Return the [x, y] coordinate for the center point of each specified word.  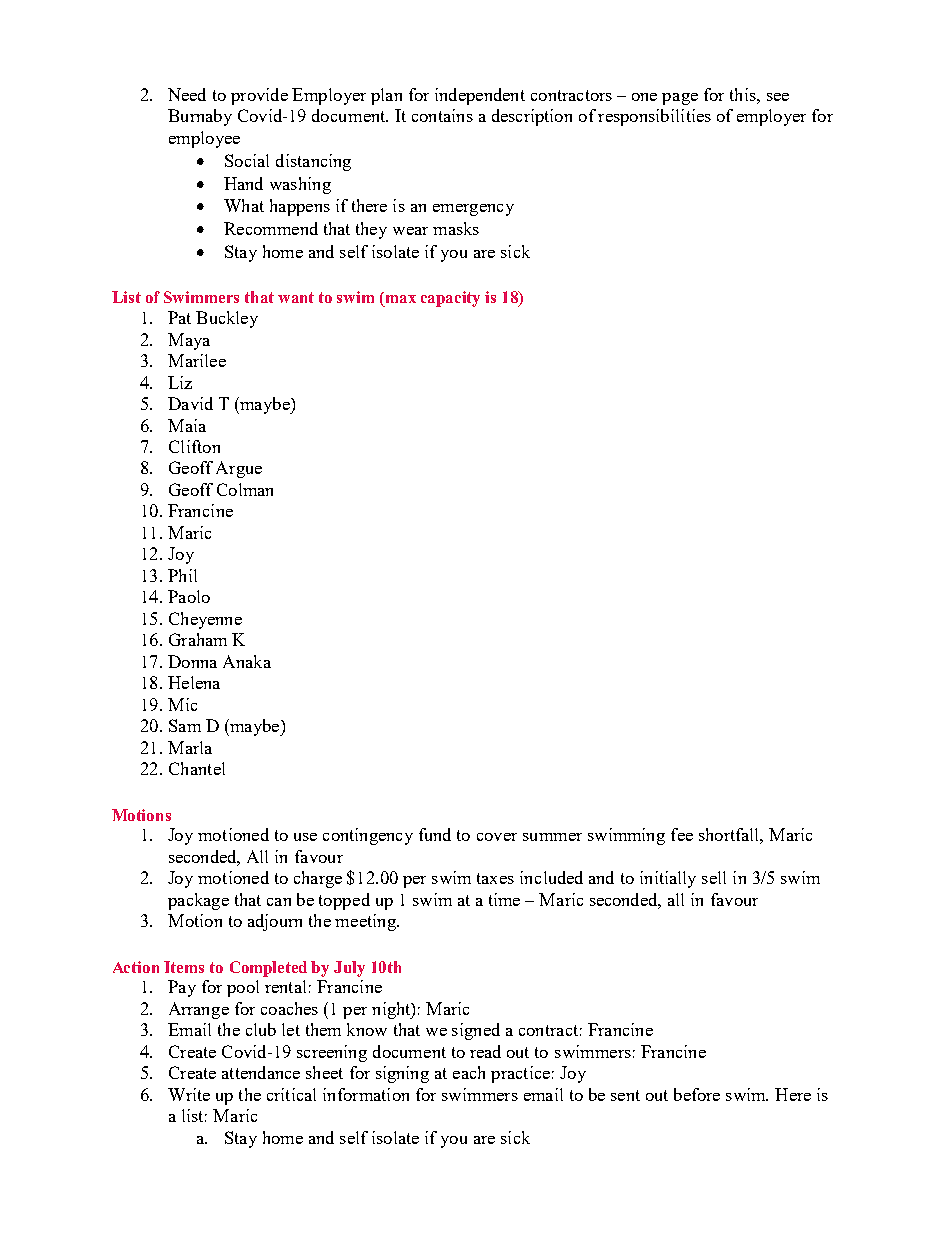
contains [442, 115]
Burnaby [200, 117]
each [469, 1072]
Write [189, 1094]
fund [435, 834]
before [697, 1094]
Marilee [197, 360]
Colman [245, 489]
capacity [450, 299]
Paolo [189, 596]
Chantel [197, 768]
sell [714, 877]
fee [682, 834]
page [680, 99]
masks [456, 228]
